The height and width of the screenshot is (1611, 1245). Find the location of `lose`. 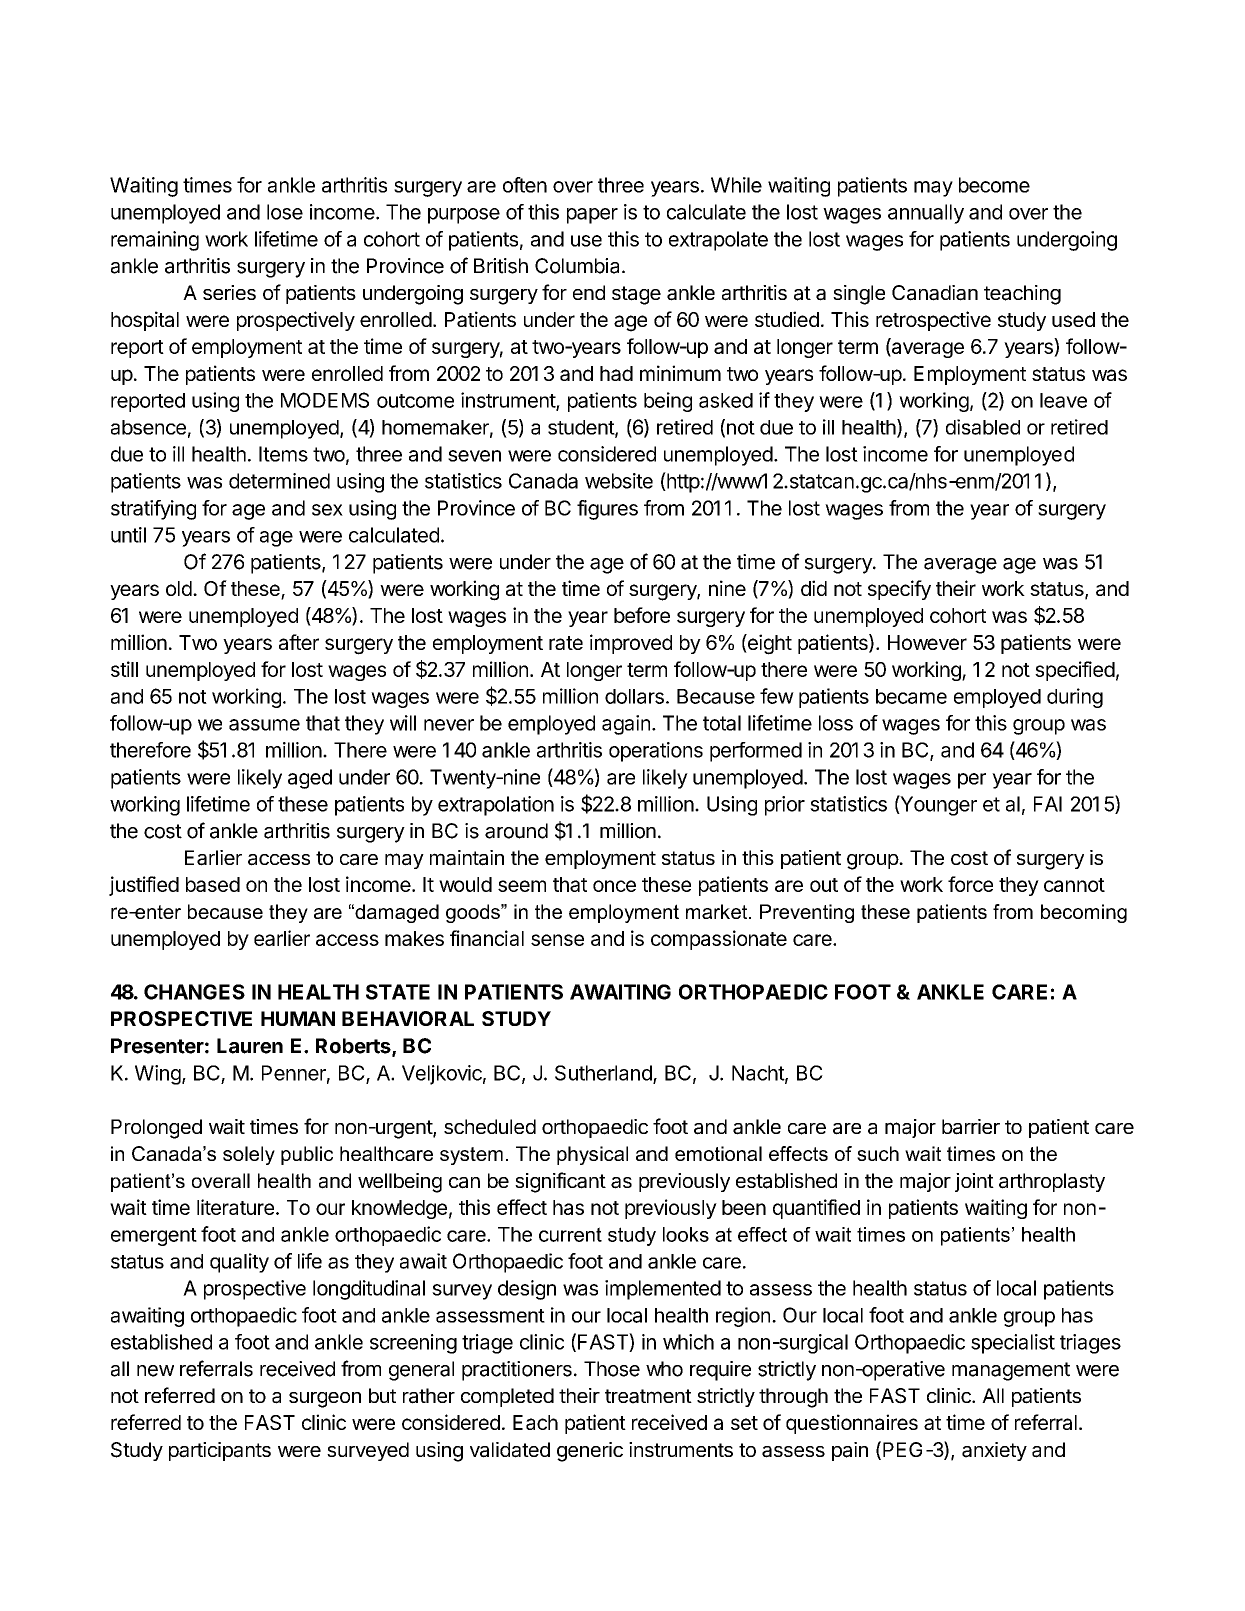

lose is located at coordinates (285, 212).
